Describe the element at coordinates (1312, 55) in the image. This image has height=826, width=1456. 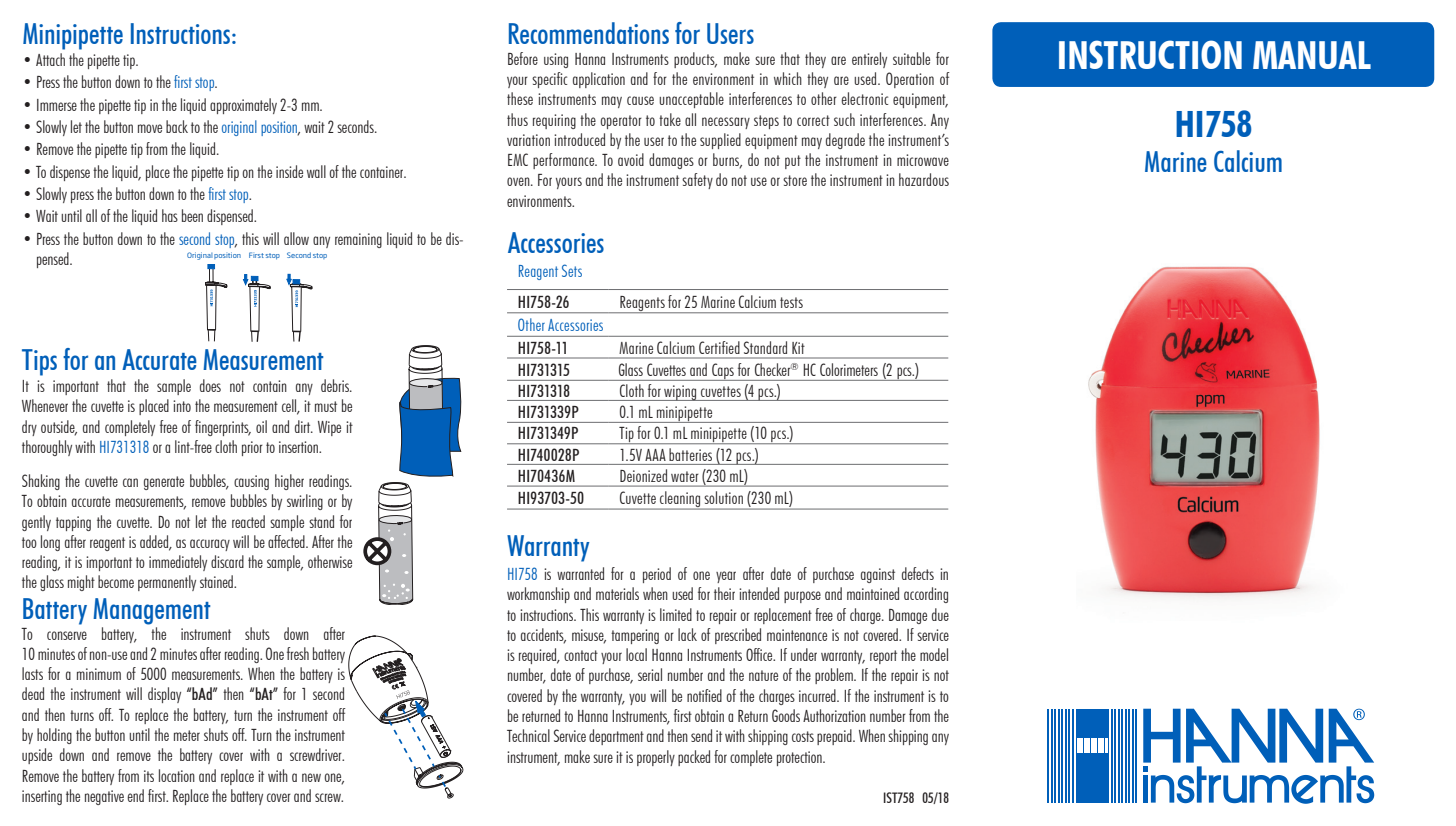
I see `MANUAL` at that location.
